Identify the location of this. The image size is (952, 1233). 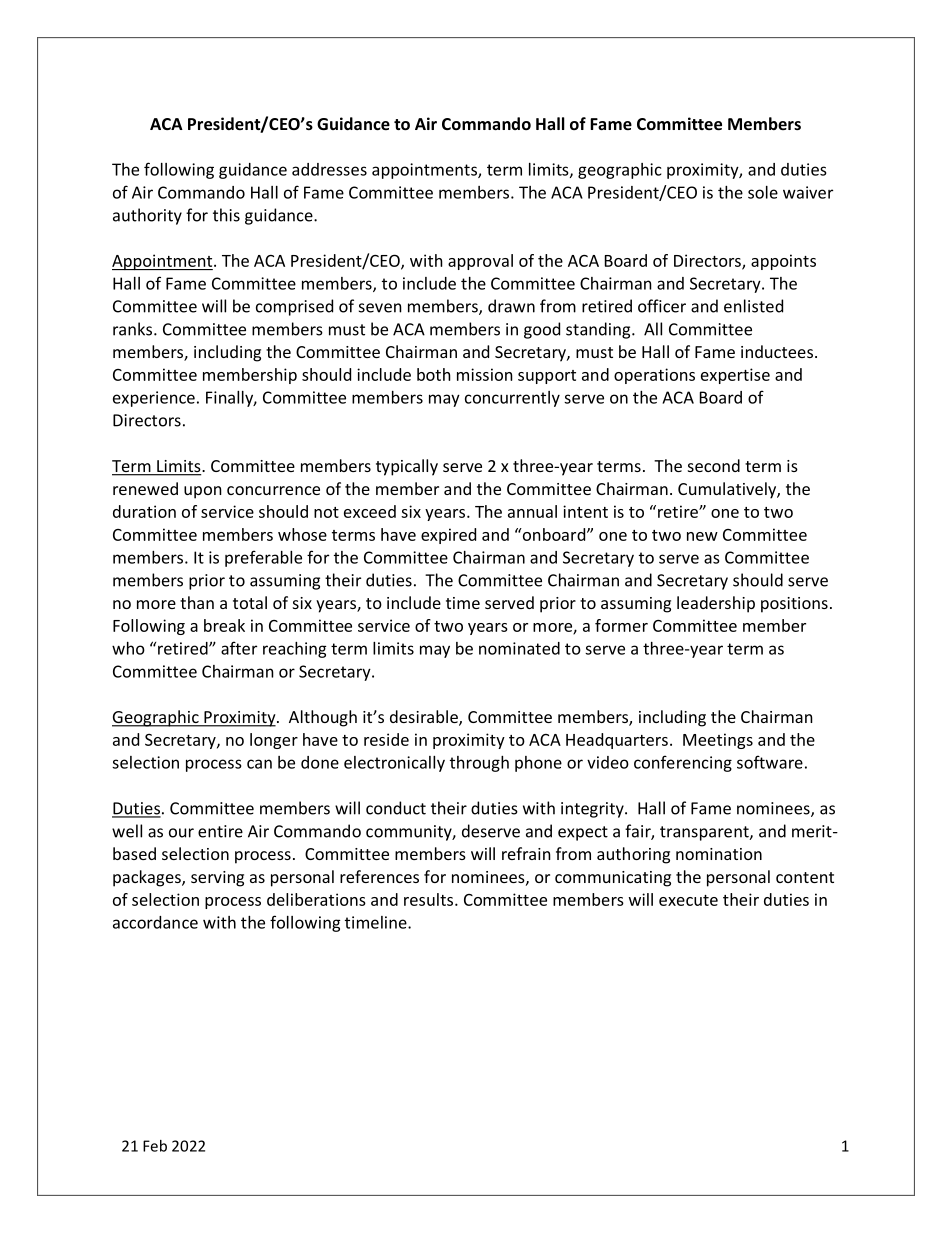
(226, 215).
